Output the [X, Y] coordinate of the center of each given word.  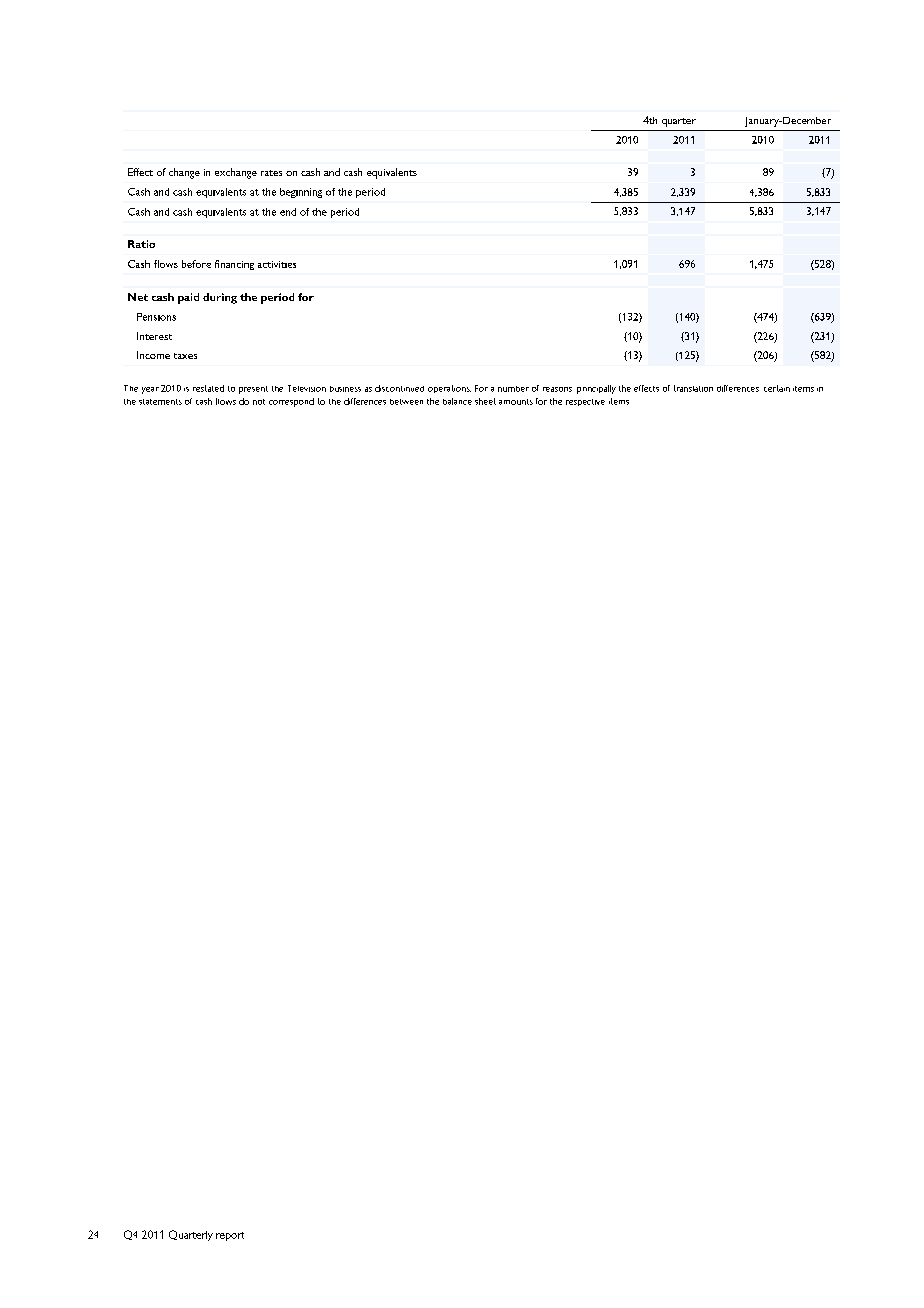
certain [777, 388]
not [259, 402]
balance [457, 401]
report [230, 1236]
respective [585, 402]
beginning [301, 193]
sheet [485, 401]
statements [160, 402]
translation [693, 388]
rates [271, 173]
